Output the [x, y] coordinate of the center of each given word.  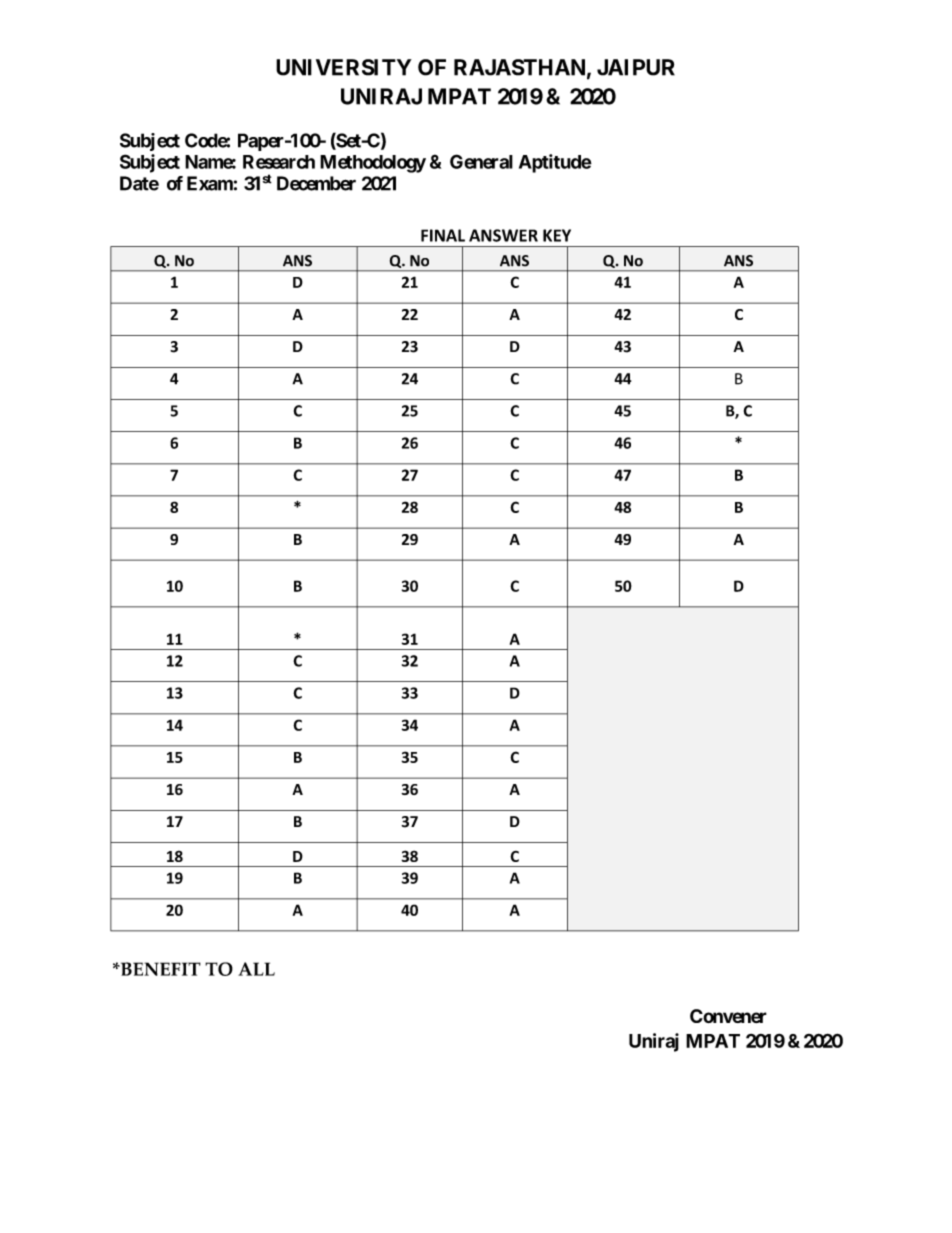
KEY [557, 235]
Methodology [373, 164]
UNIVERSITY [344, 67]
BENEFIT [159, 969]
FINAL [443, 235]
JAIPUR [636, 67]
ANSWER [503, 235]
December [316, 183]
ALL [256, 969]
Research [279, 162]
